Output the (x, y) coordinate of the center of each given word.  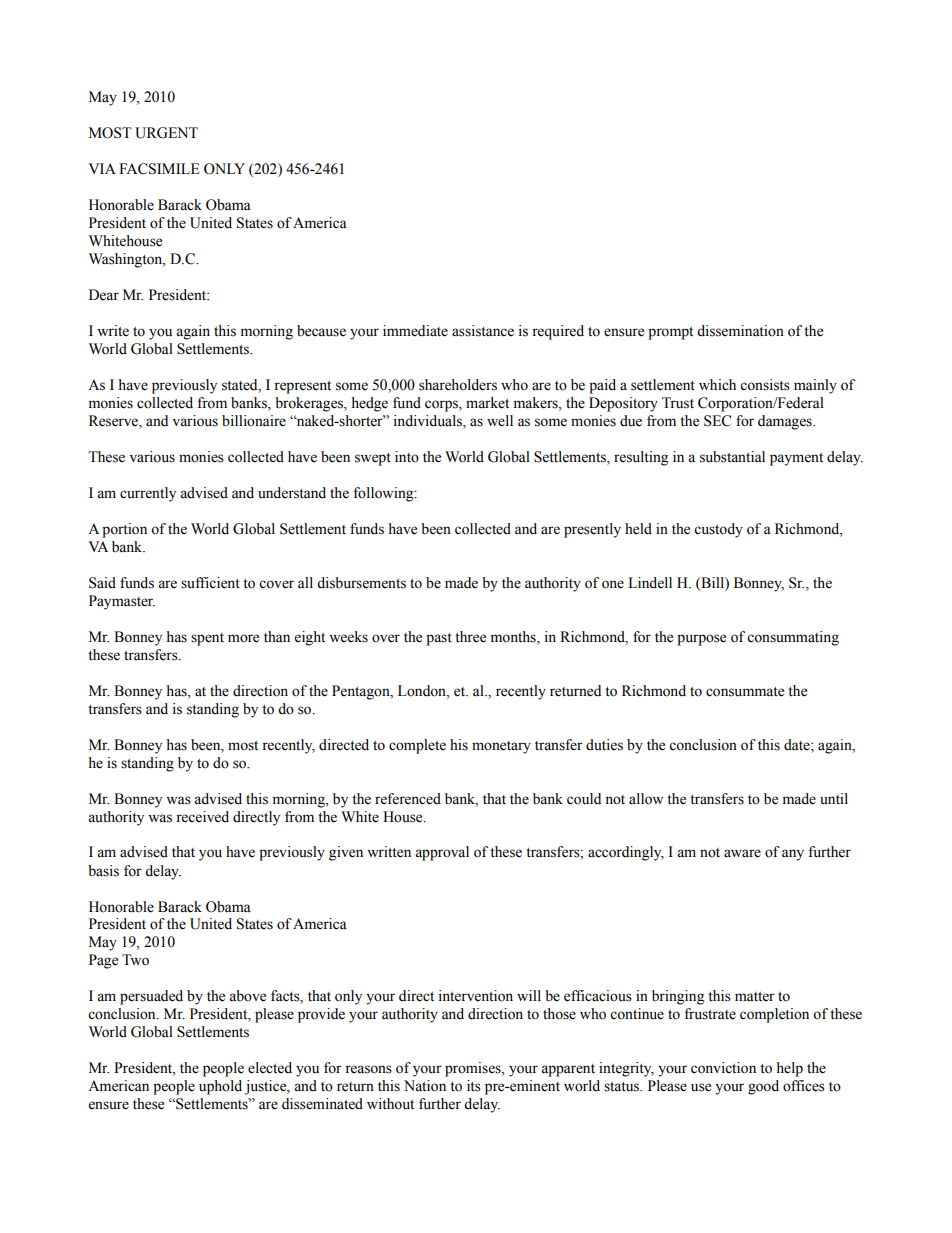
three (470, 637)
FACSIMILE (159, 169)
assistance (483, 331)
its (474, 1086)
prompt (670, 333)
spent (207, 639)
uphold (220, 1087)
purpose (701, 640)
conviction (723, 1068)
